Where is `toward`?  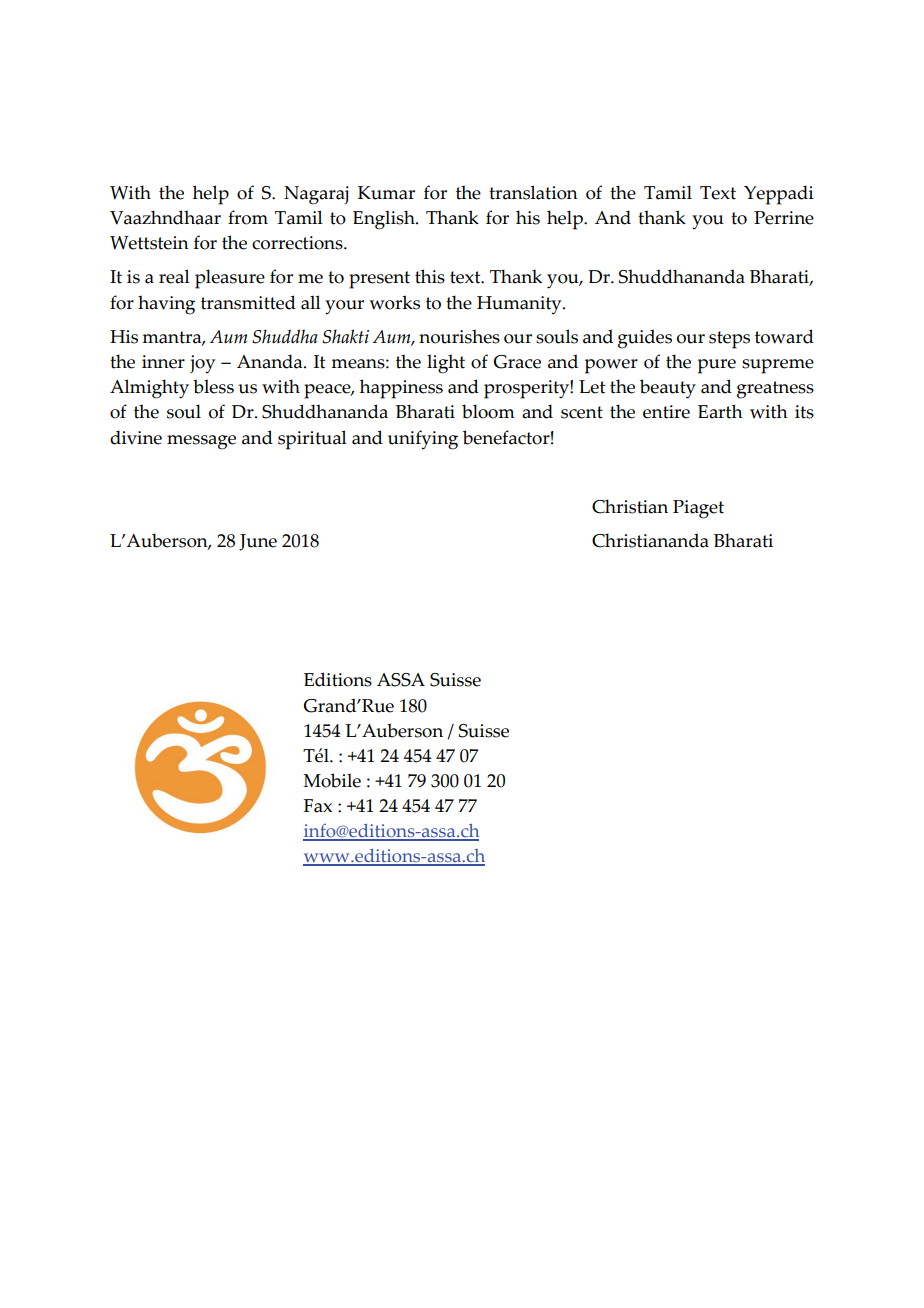
toward is located at coordinates (784, 336).
